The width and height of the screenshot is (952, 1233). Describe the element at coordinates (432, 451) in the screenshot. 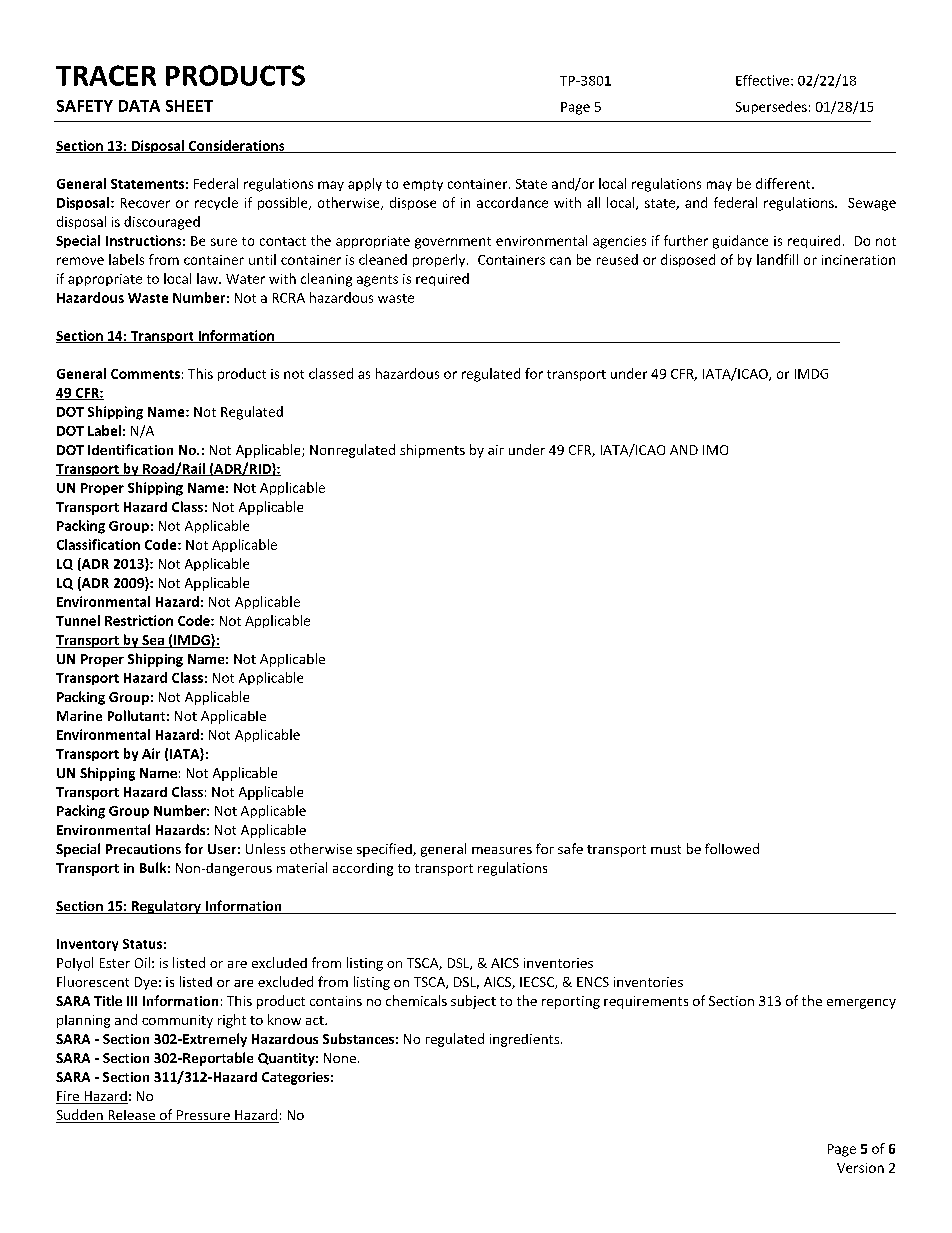

I see `shipments` at that location.
